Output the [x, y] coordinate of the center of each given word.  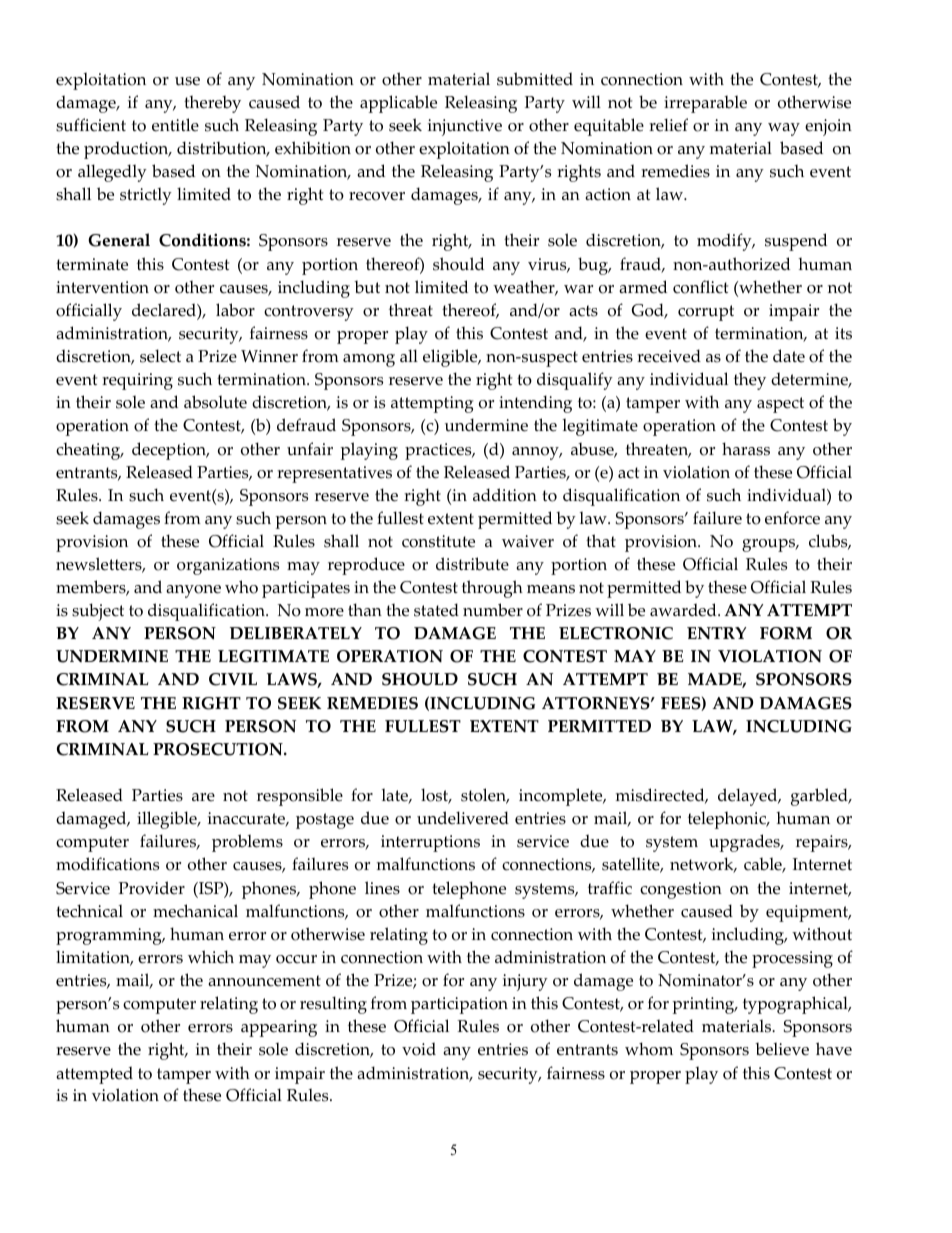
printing [704, 1005]
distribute [472, 564]
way [784, 129]
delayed [749, 797]
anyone [193, 591]
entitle [175, 125]
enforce [792, 518]
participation [459, 1005]
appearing [279, 1028]
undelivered [463, 818]
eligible [451, 358]
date [789, 356]
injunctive [465, 127]
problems [247, 843]
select [160, 356]
